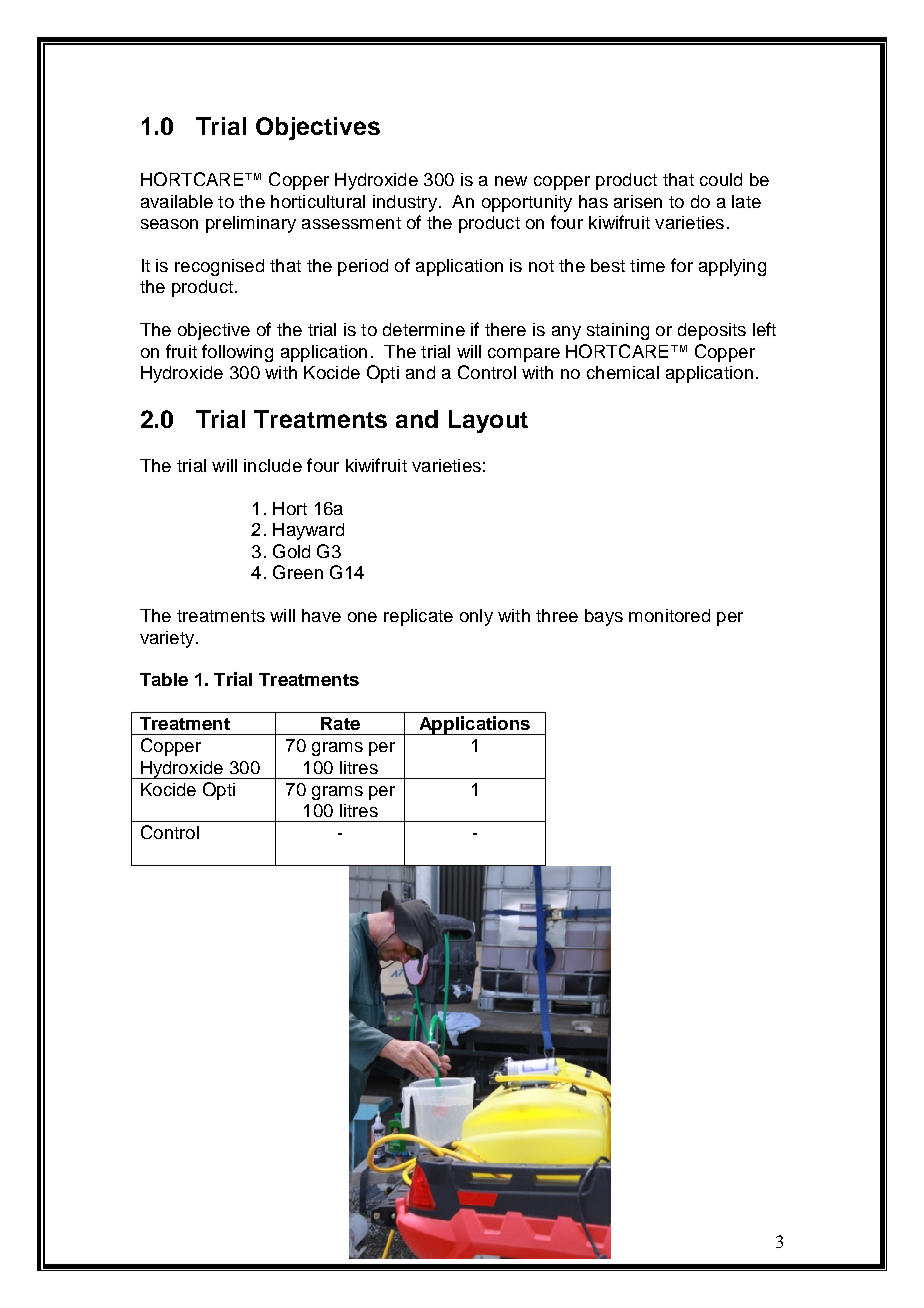 This screenshot has height=1308, width=924. What do you see at coordinates (669, 615) in the screenshot?
I see `monitored` at bounding box center [669, 615].
